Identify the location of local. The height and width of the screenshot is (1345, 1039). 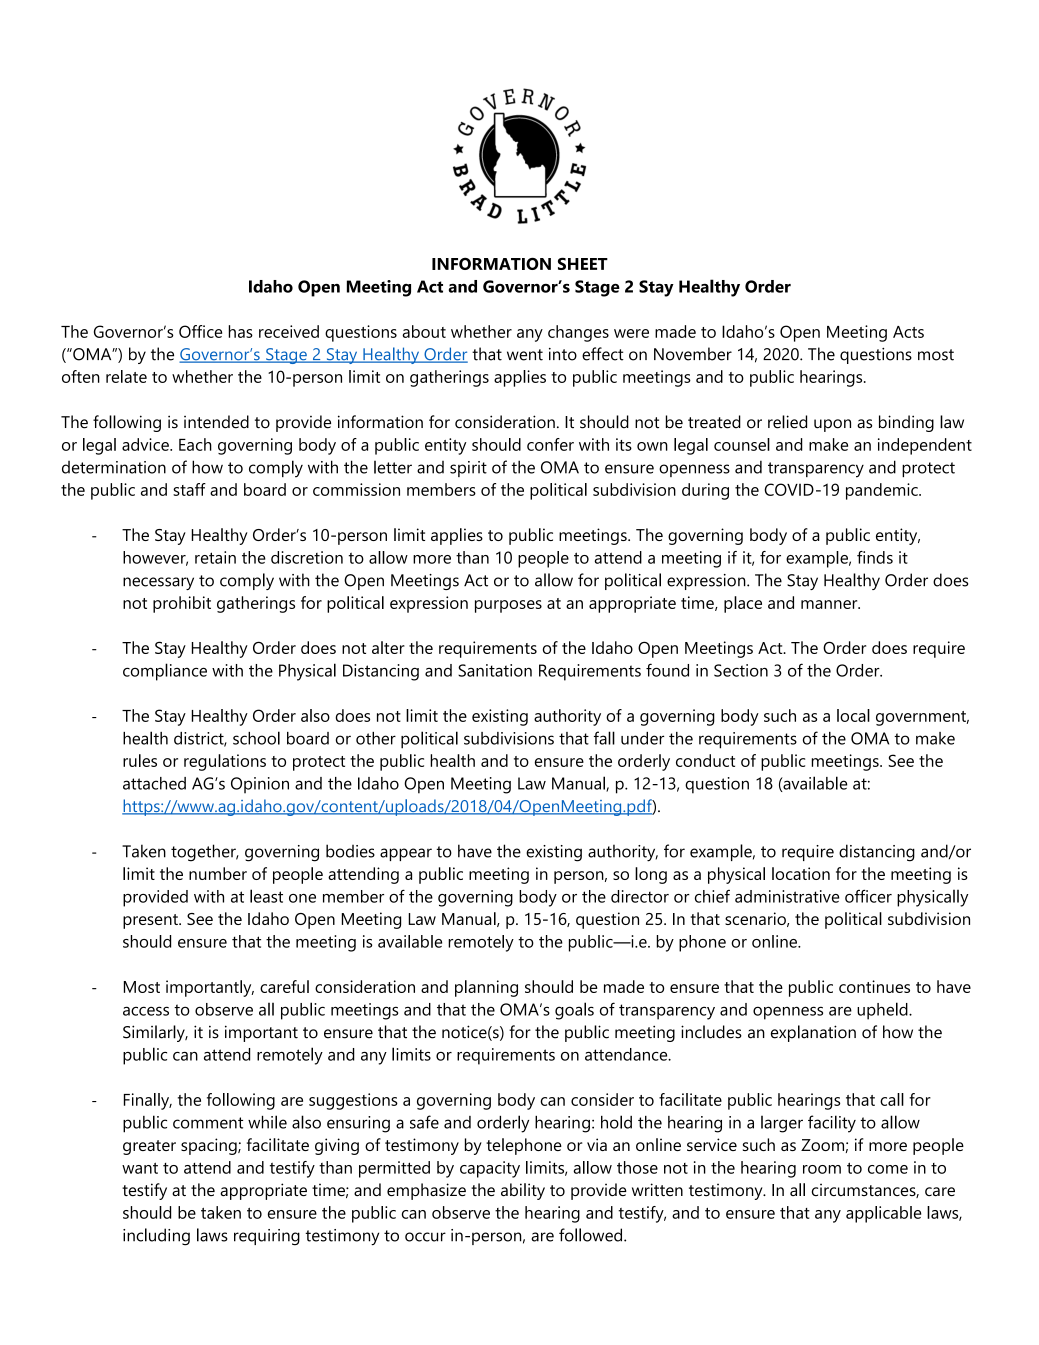
(853, 715).
